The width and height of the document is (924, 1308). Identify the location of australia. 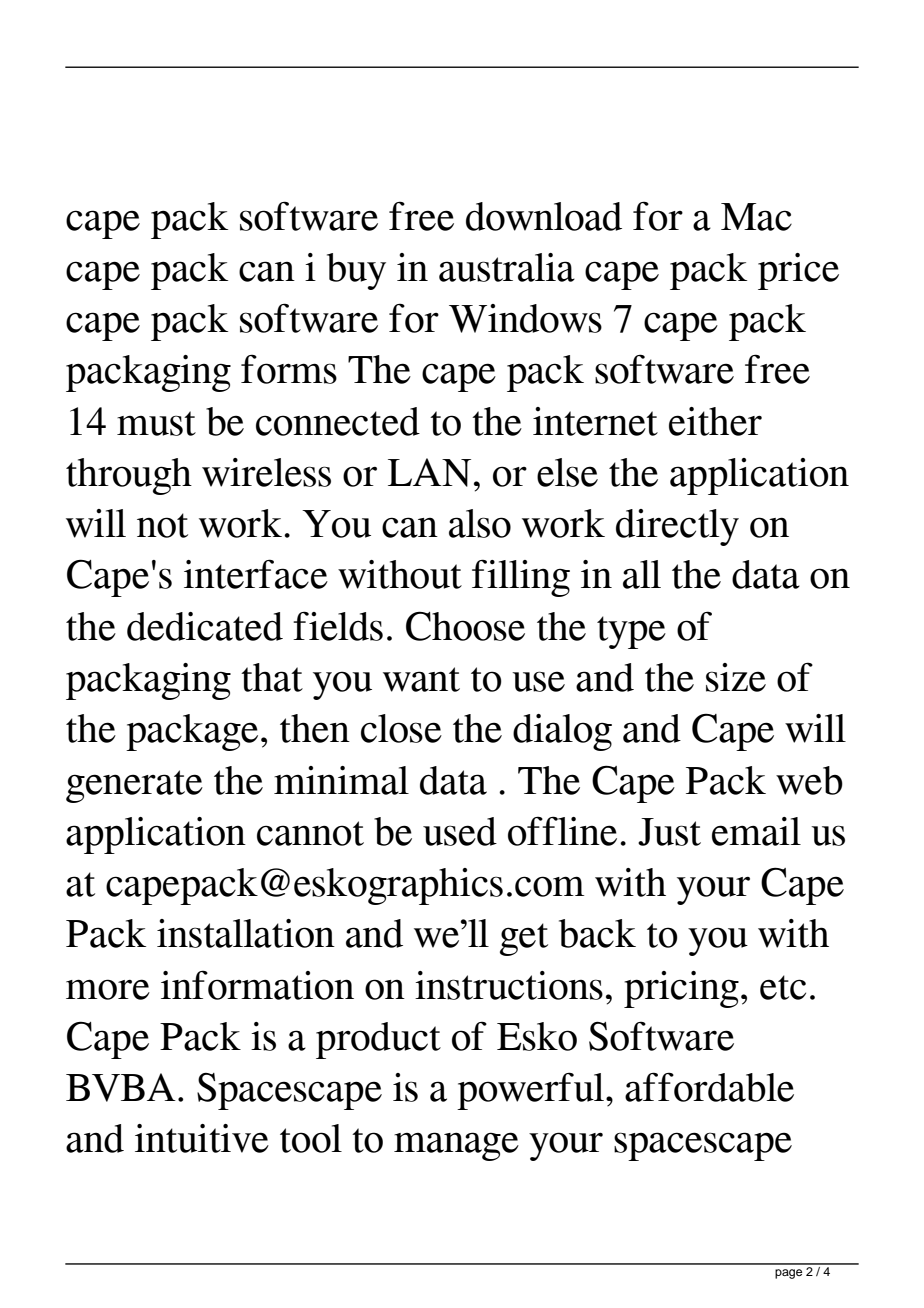
(507, 267).
